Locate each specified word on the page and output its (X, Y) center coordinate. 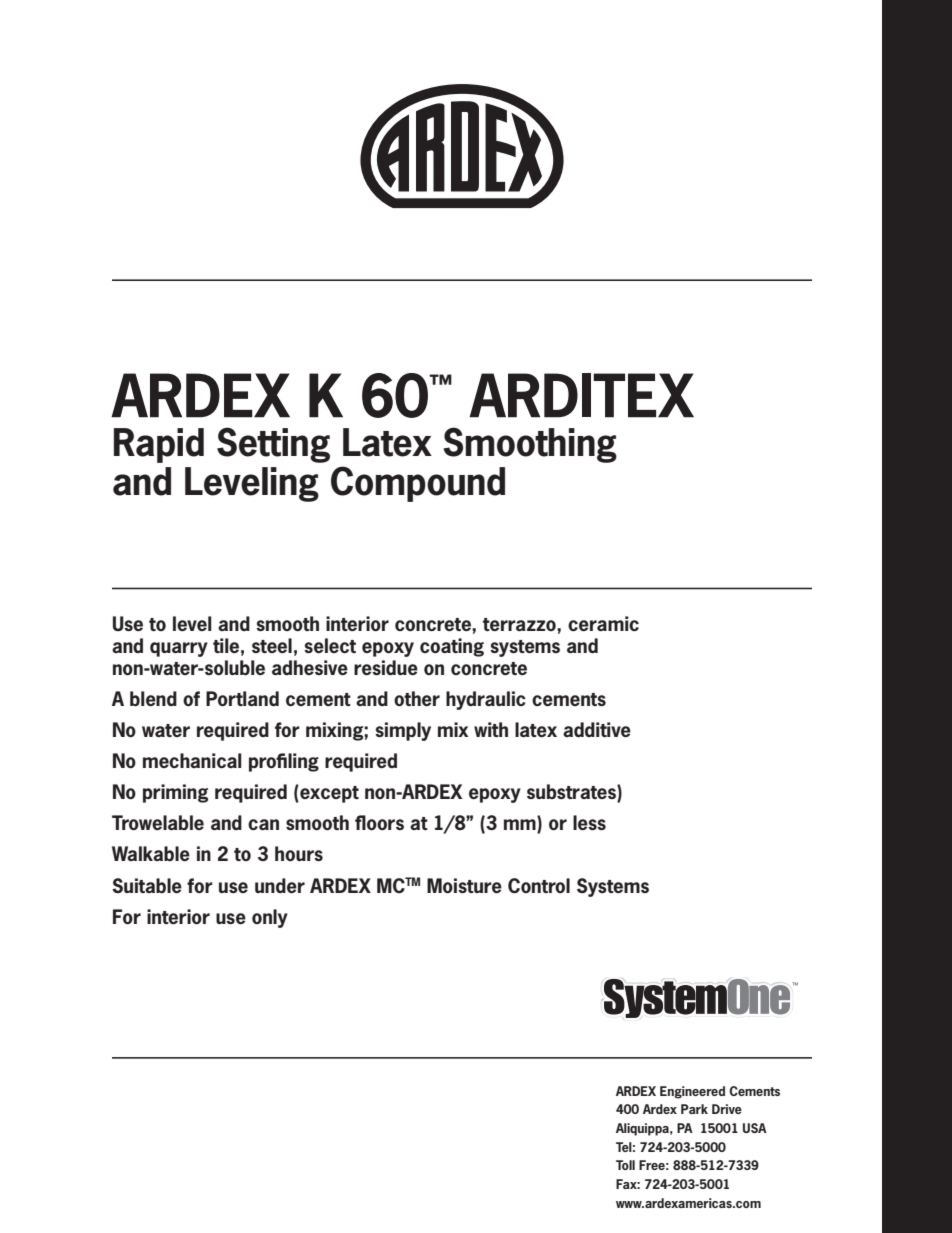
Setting (273, 445)
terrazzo (520, 624)
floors (379, 822)
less (589, 822)
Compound (418, 484)
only (270, 918)
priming (175, 793)
